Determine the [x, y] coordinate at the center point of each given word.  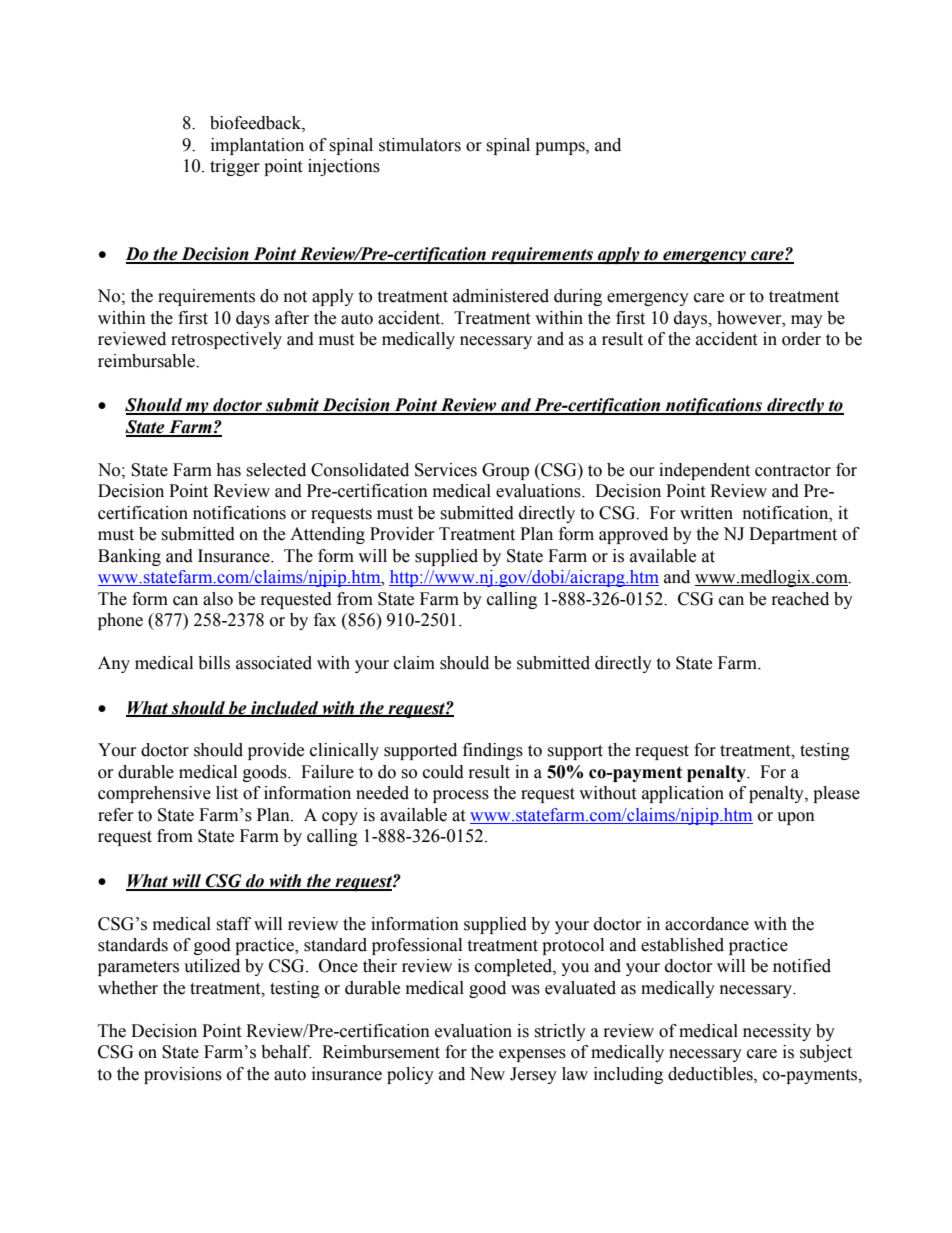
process [461, 796]
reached [800, 599]
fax [325, 620]
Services [446, 470]
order [801, 339]
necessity [777, 1032]
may [807, 321]
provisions [183, 1075]
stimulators [420, 145]
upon [796, 818]
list [227, 793]
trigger [235, 167]
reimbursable [147, 361]
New [487, 1074]
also [218, 599]
